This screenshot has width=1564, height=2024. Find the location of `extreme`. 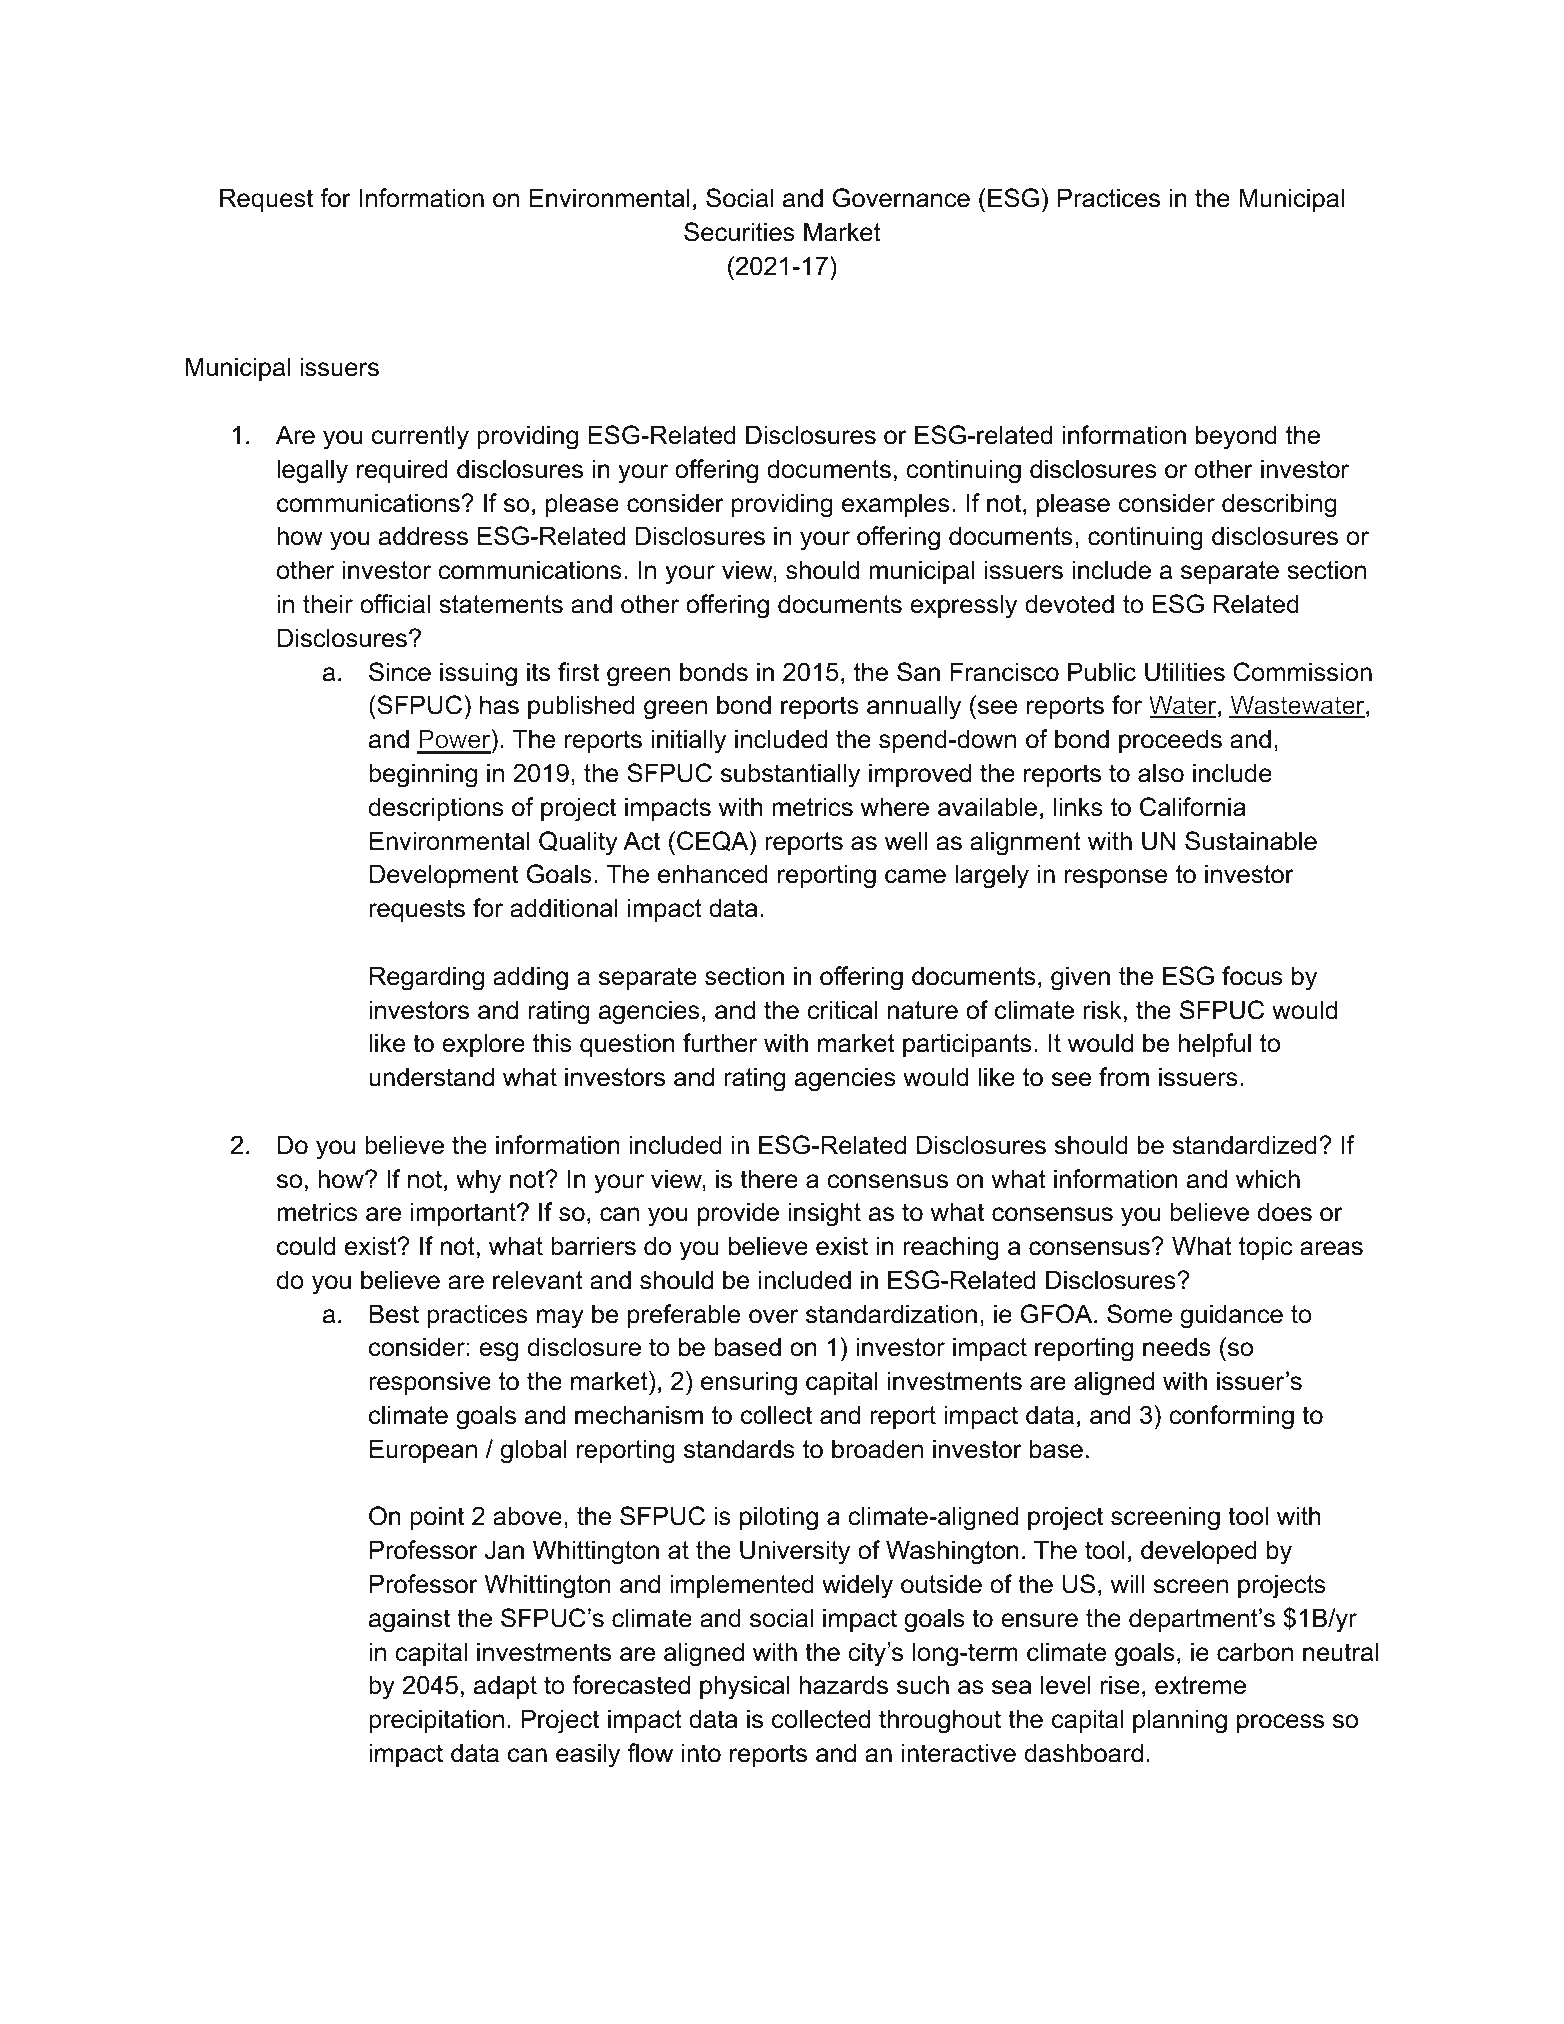

extreme is located at coordinates (1200, 1685).
